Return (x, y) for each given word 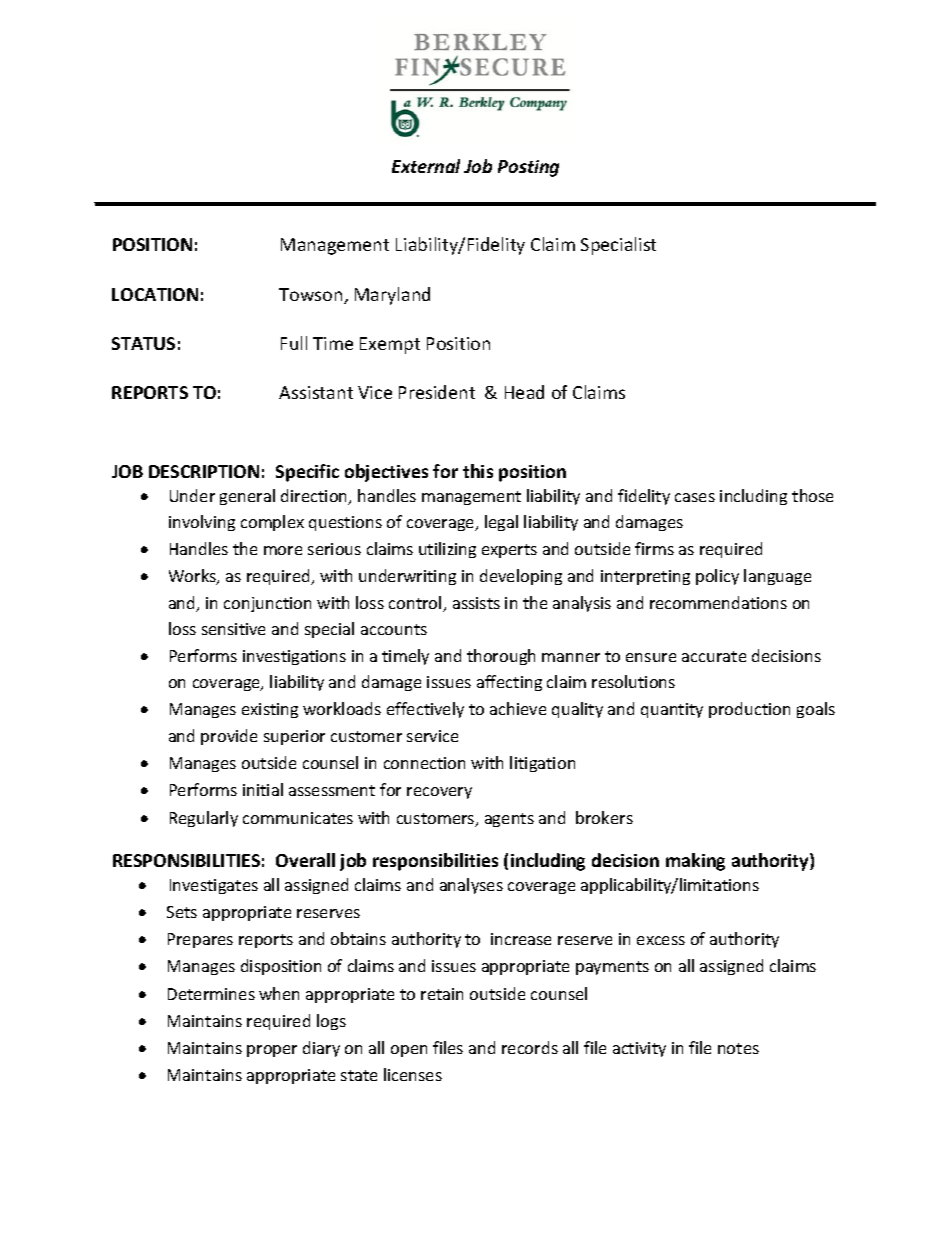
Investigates (214, 886)
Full (294, 343)
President (437, 392)
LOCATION (155, 294)
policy (717, 577)
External (426, 166)
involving (202, 523)
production (749, 710)
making (695, 862)
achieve (518, 708)
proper (272, 1051)
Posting (528, 168)
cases (695, 497)
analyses (471, 886)
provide (229, 737)
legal (501, 523)
